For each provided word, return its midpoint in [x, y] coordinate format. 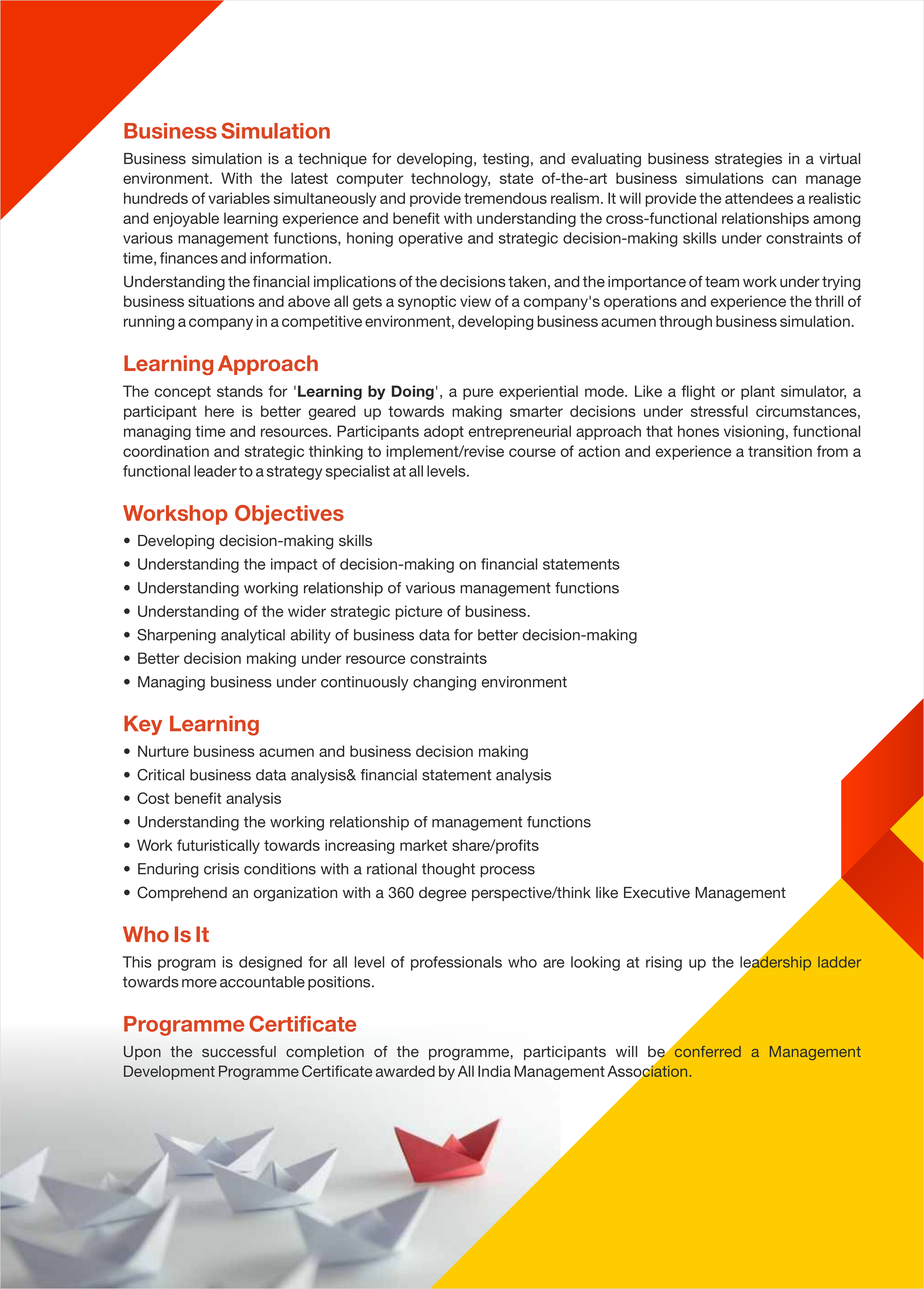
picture [418, 612]
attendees [759, 198]
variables [239, 198]
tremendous [505, 198]
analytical [253, 636]
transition [780, 451]
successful [239, 1051]
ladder [839, 962]
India [494, 1071]
